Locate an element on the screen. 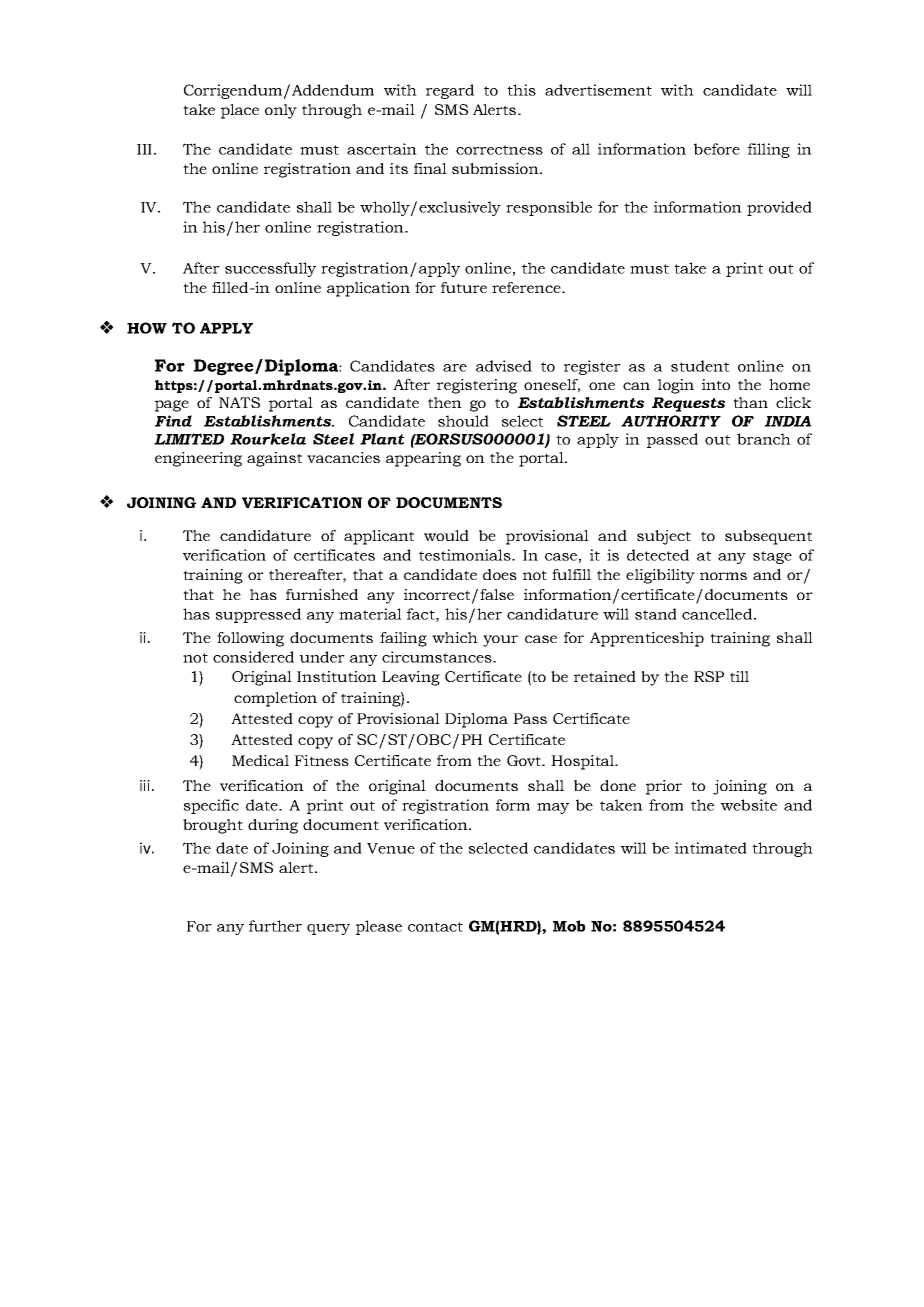 This screenshot has height=1307, width=924. further is located at coordinates (275, 926).
